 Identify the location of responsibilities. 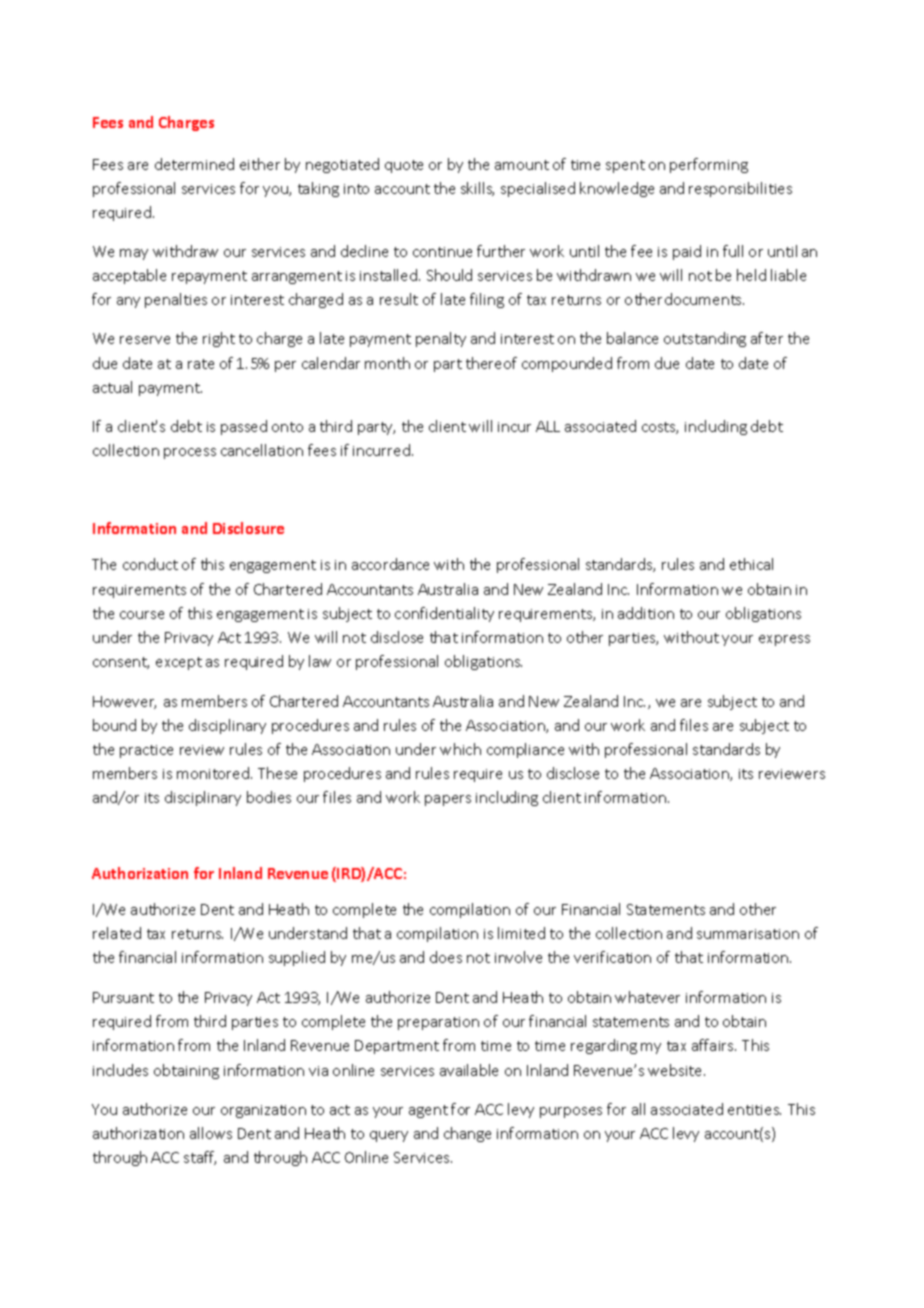
(740, 189).
